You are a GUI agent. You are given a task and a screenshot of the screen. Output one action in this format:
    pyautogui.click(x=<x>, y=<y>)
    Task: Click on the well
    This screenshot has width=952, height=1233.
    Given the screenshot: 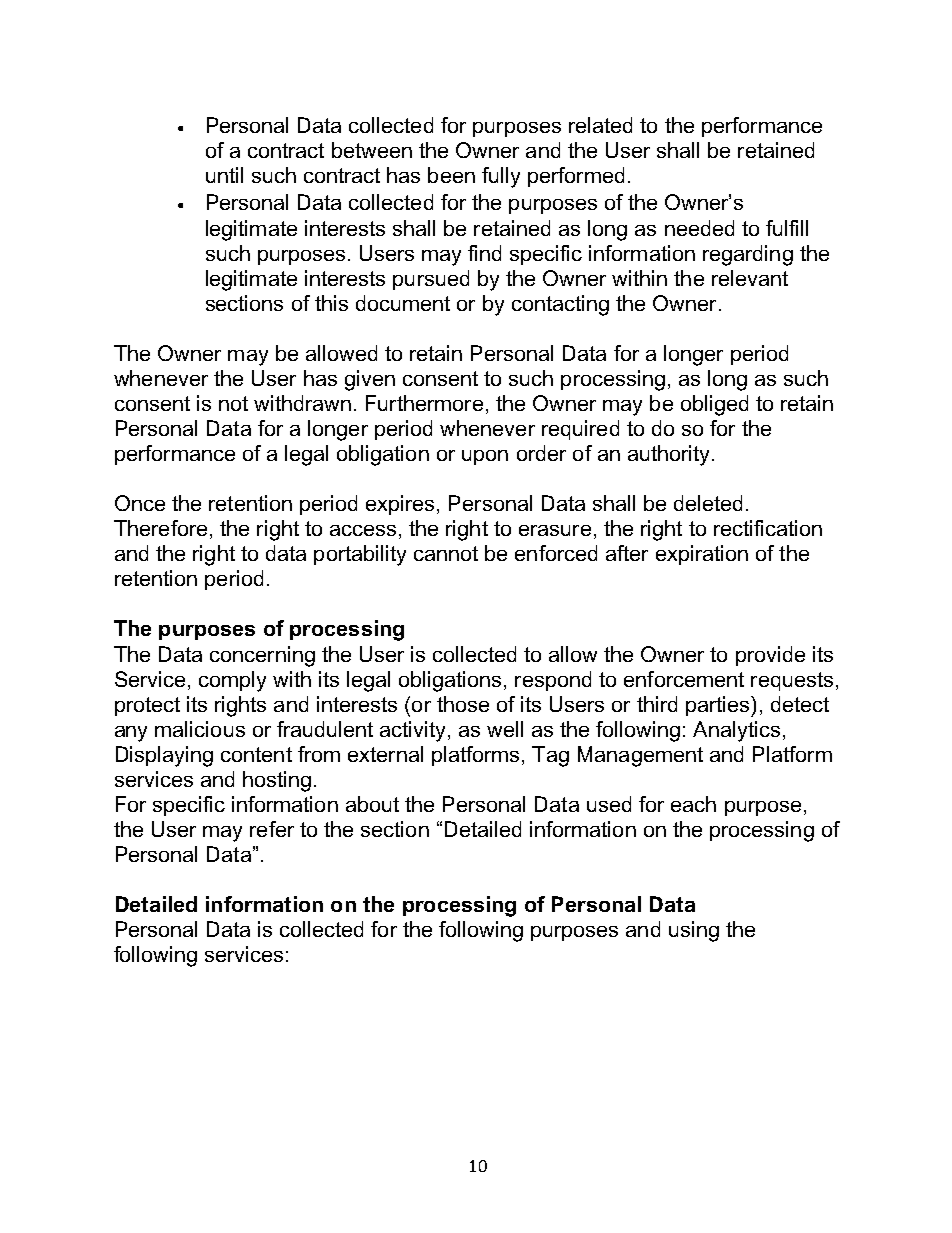 What is the action you would take?
    pyautogui.click(x=505, y=729)
